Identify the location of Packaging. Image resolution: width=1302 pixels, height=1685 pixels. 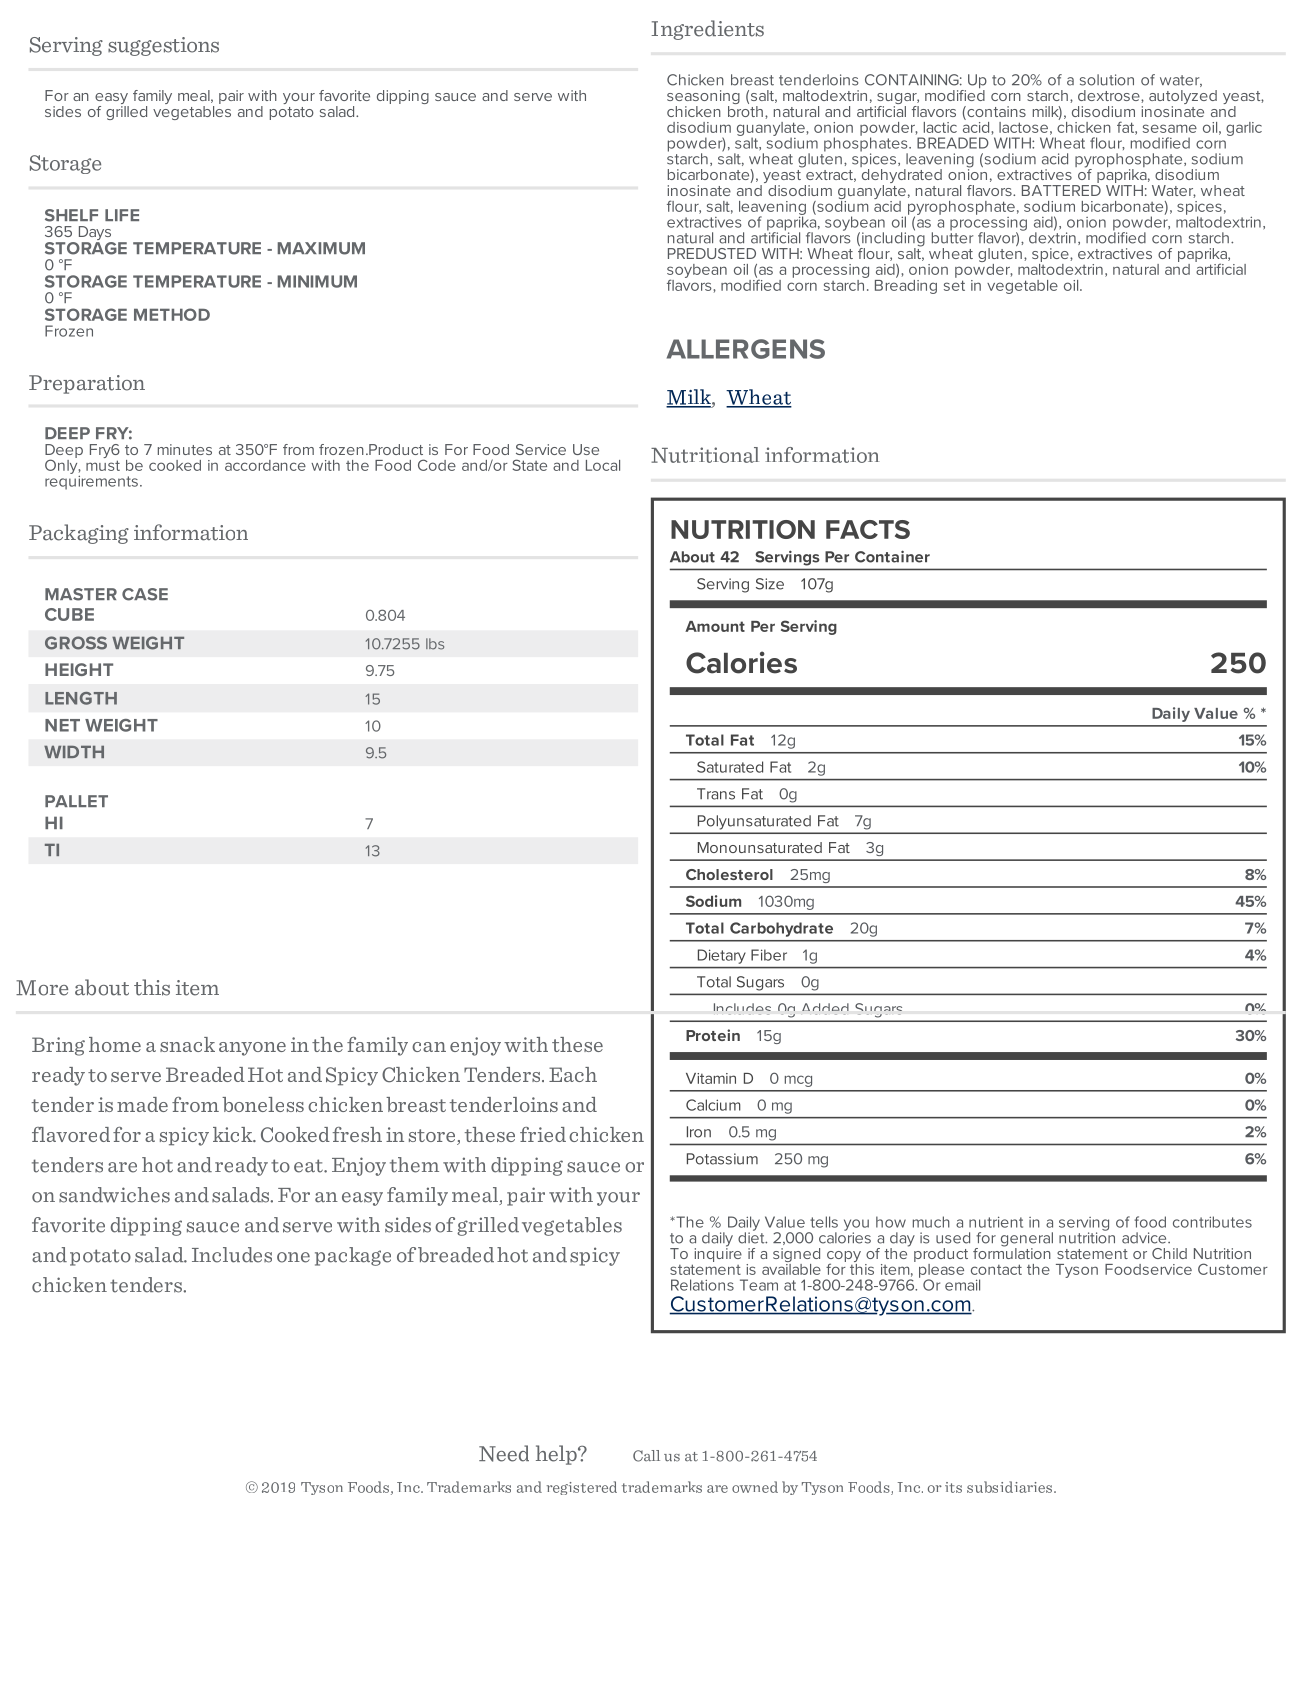
(79, 534).
